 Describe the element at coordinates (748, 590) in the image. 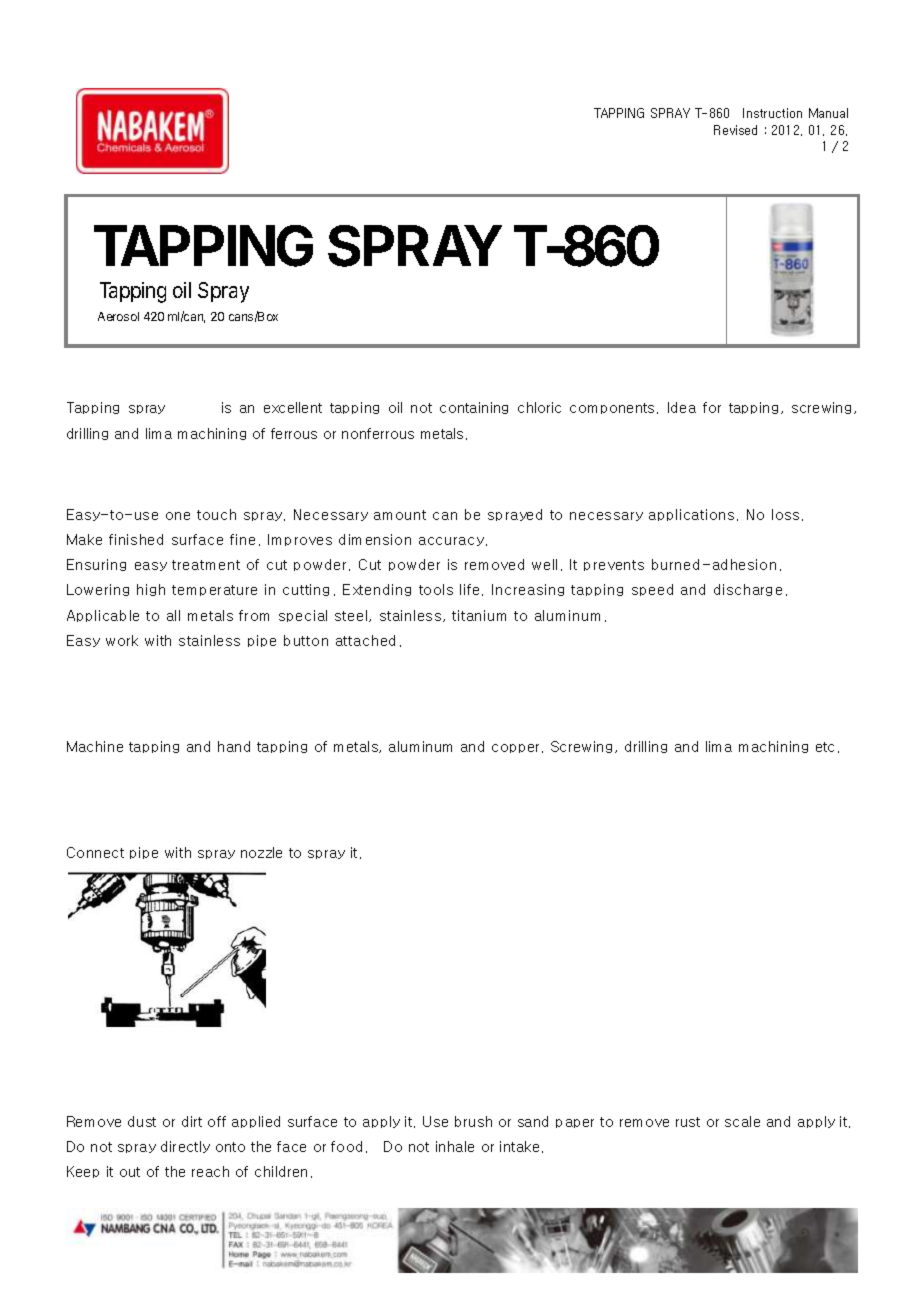

I see `discharge` at that location.
